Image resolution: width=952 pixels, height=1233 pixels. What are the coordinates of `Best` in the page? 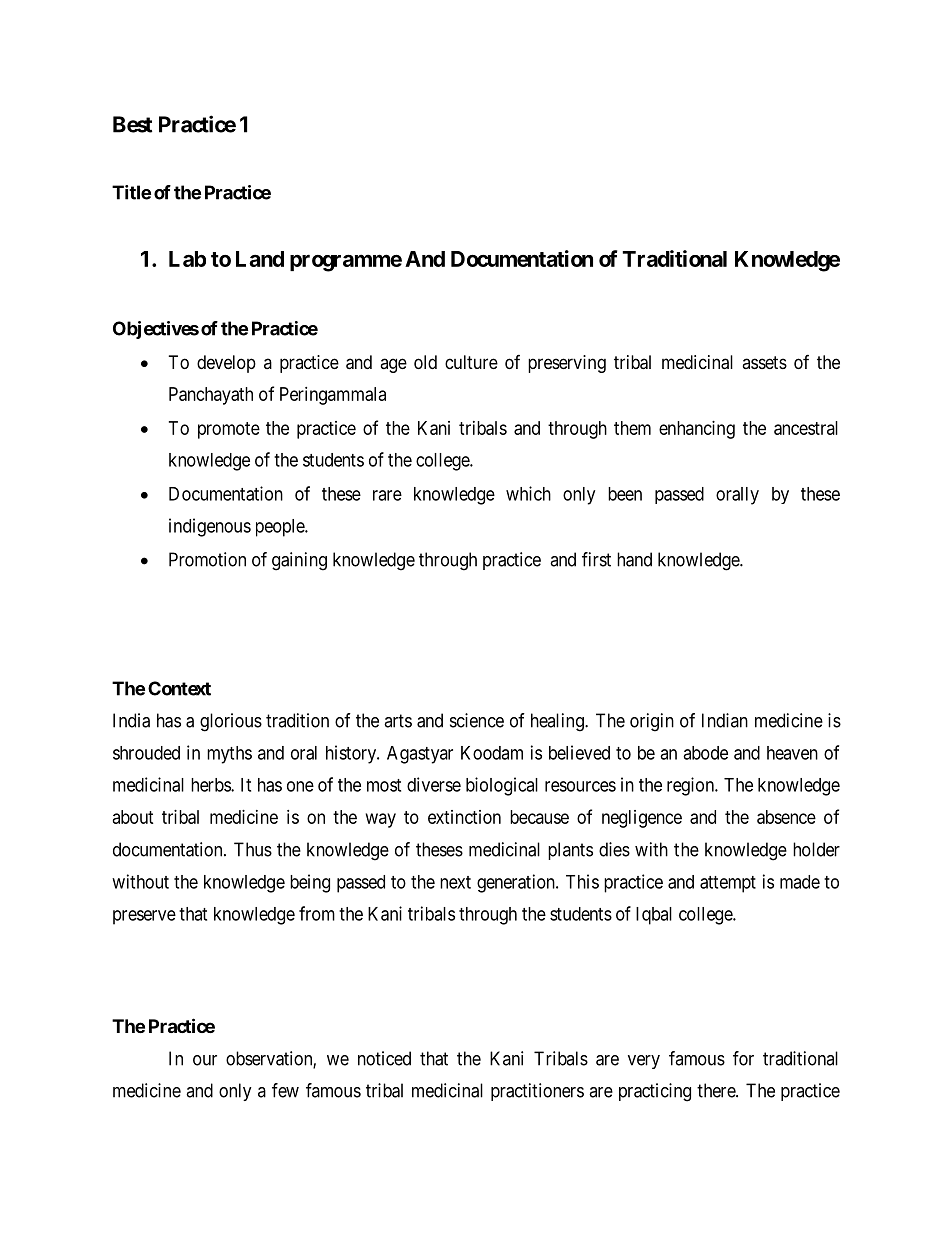 It's located at (132, 124).
